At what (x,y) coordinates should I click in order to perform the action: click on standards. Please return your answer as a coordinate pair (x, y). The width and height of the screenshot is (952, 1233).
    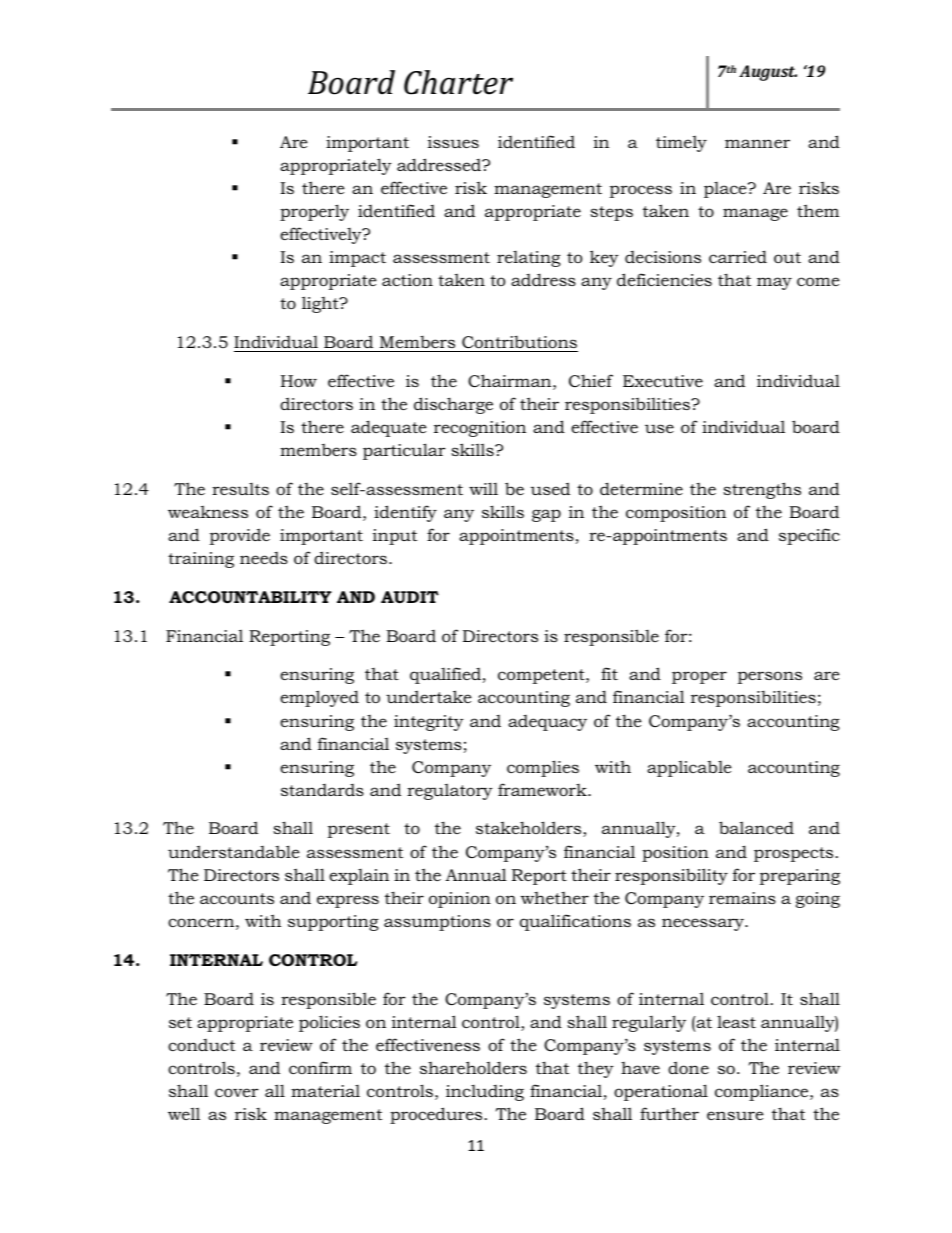
    Looking at the image, I should click on (322, 790).
